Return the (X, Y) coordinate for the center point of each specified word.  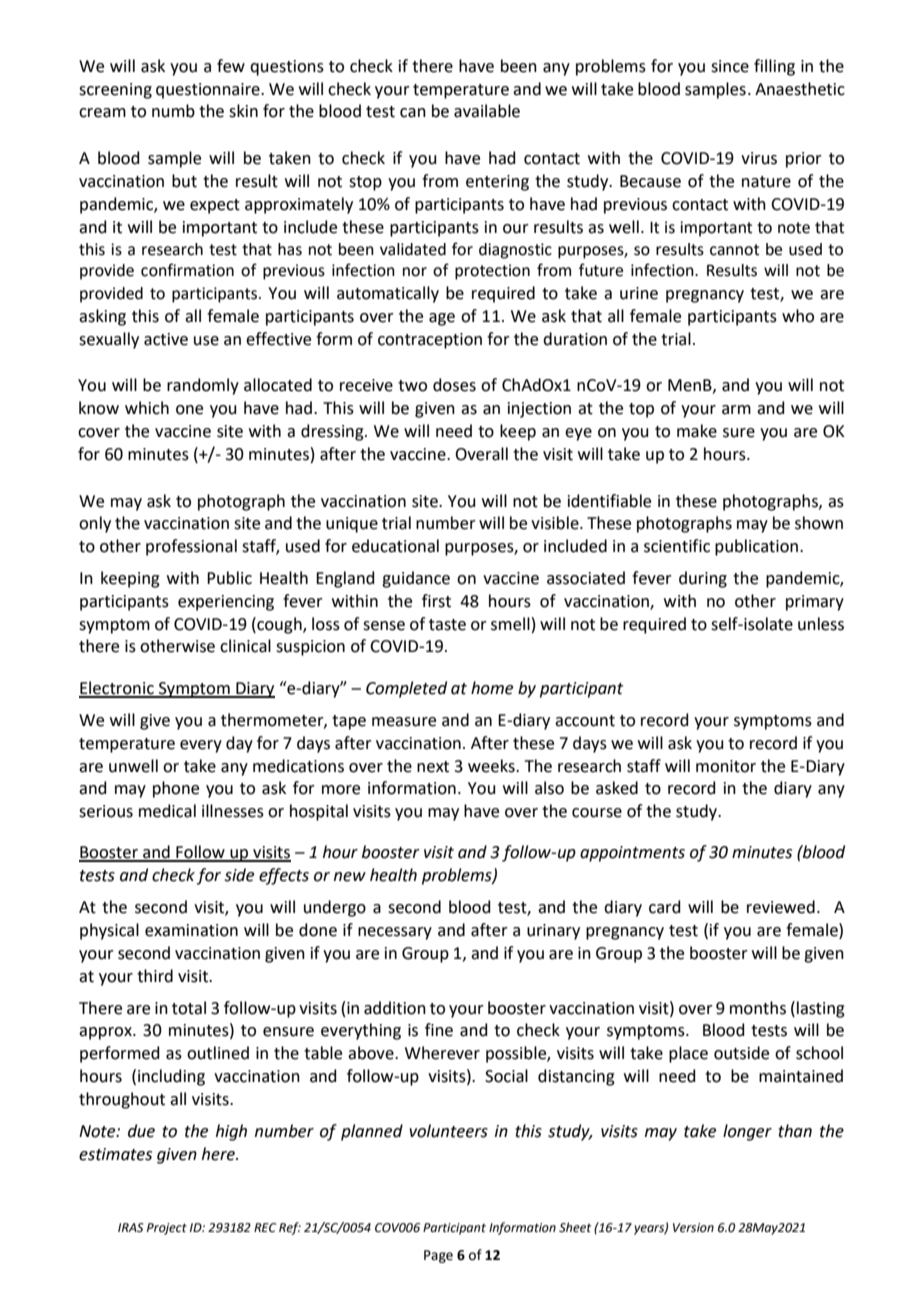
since (730, 66)
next (433, 767)
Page (438, 1256)
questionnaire (209, 91)
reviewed (781, 907)
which (147, 408)
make (697, 431)
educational (395, 546)
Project (167, 1229)
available (487, 111)
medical (167, 811)
